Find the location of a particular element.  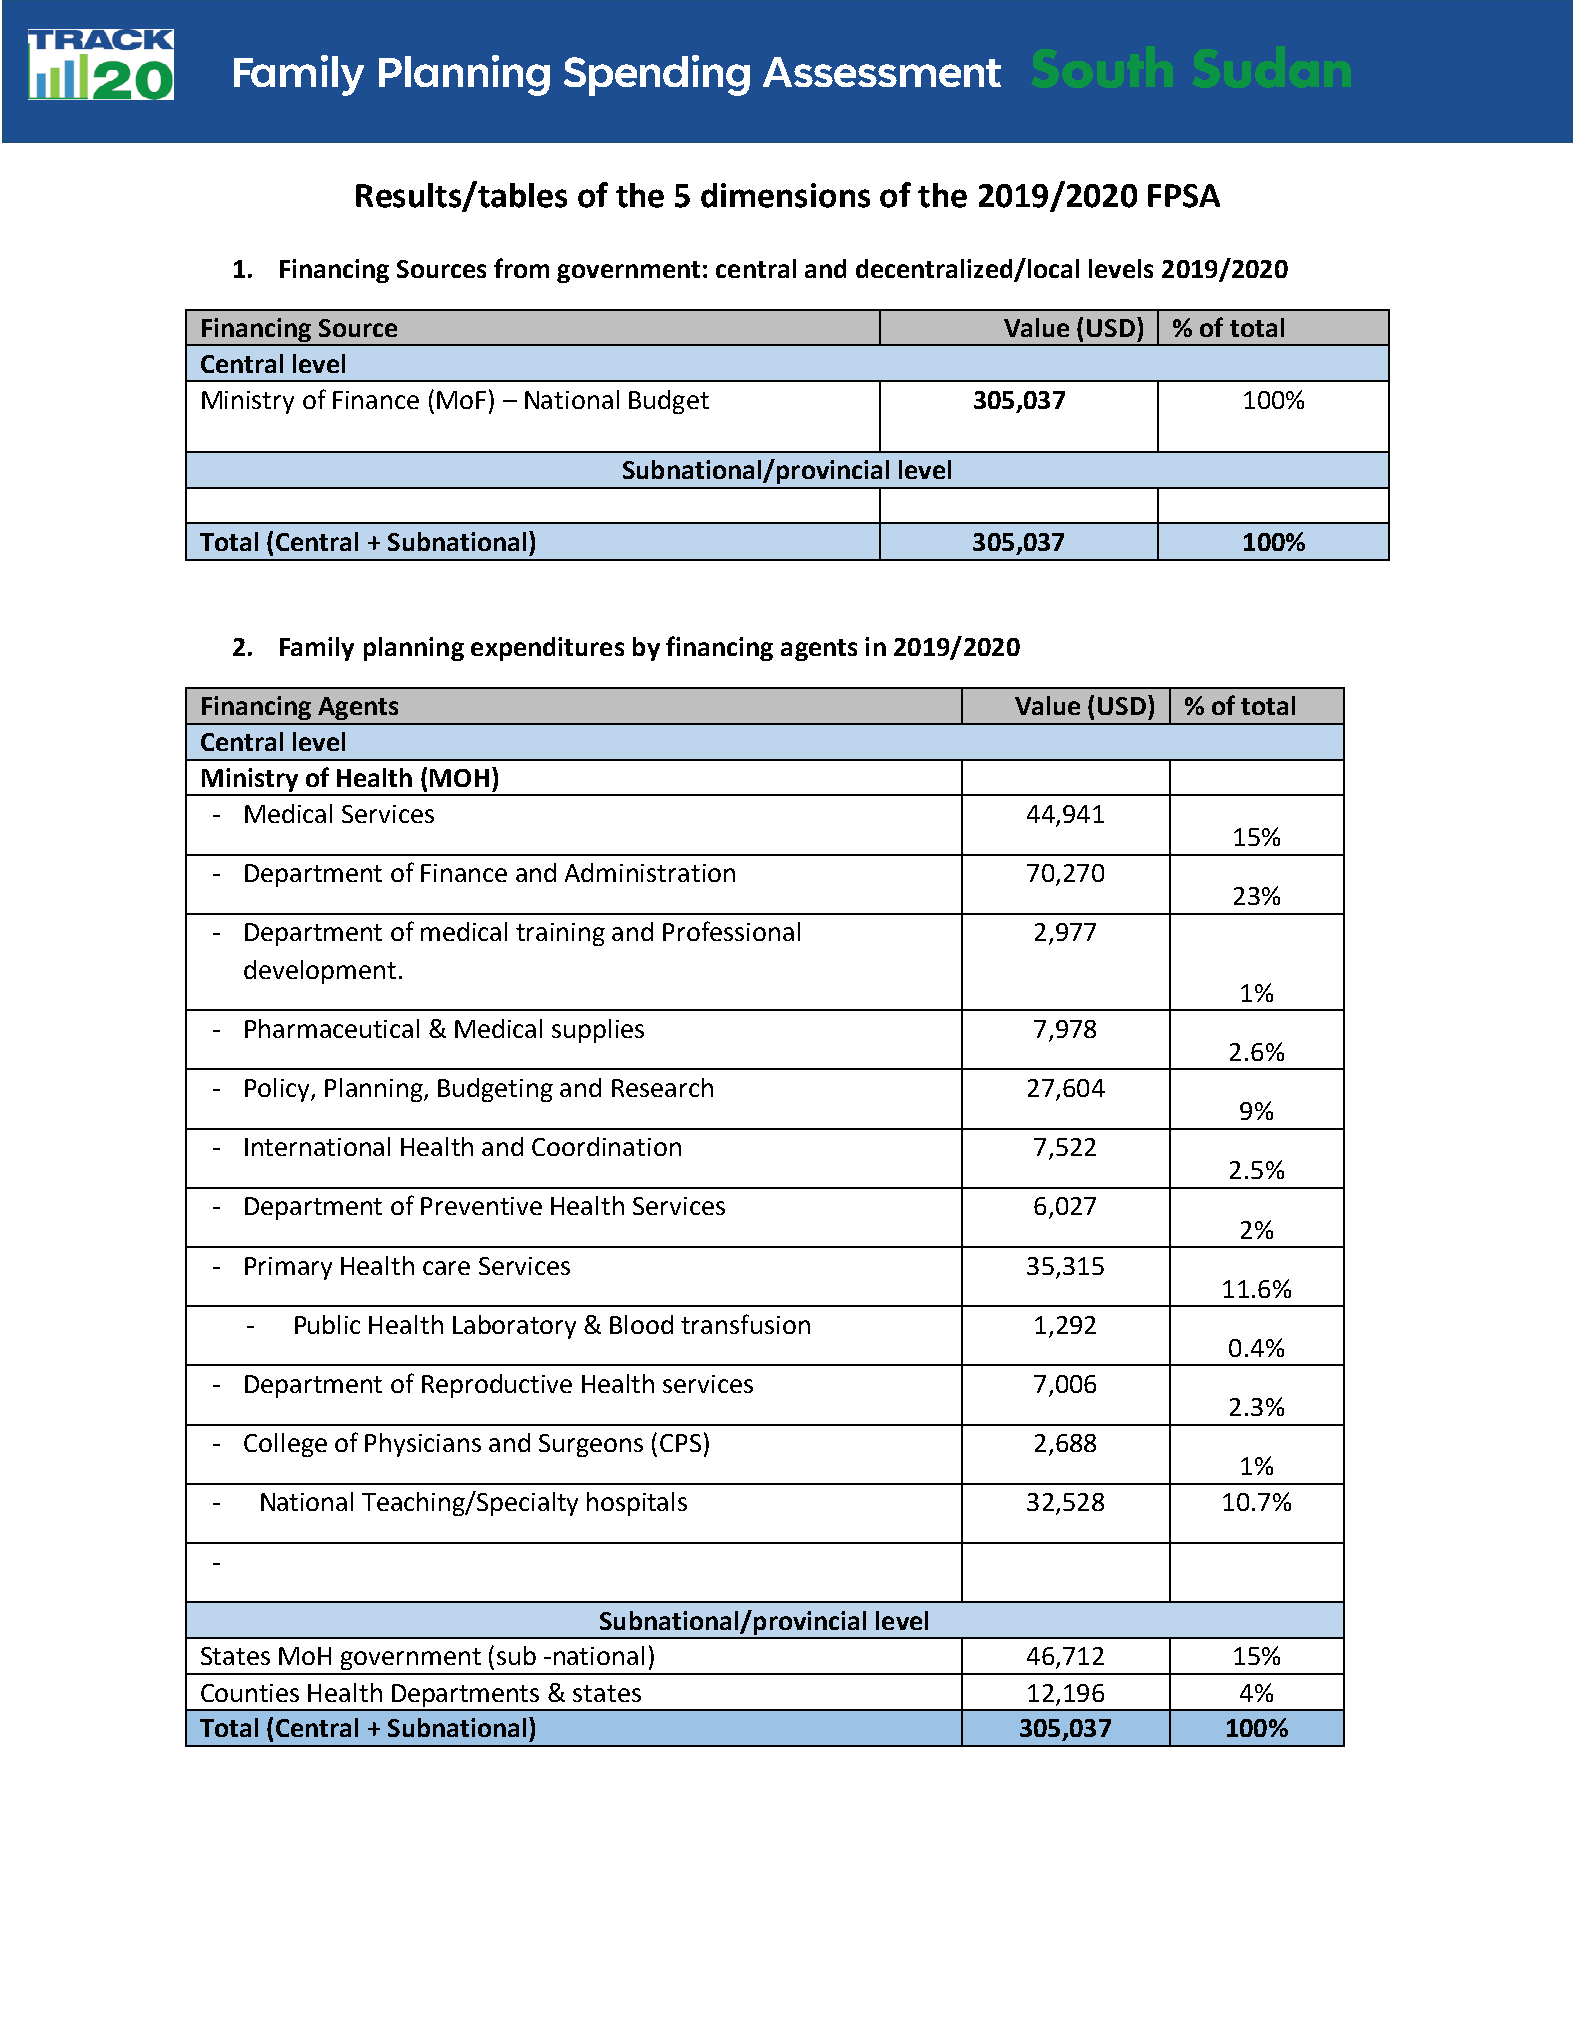

from is located at coordinates (521, 268).
